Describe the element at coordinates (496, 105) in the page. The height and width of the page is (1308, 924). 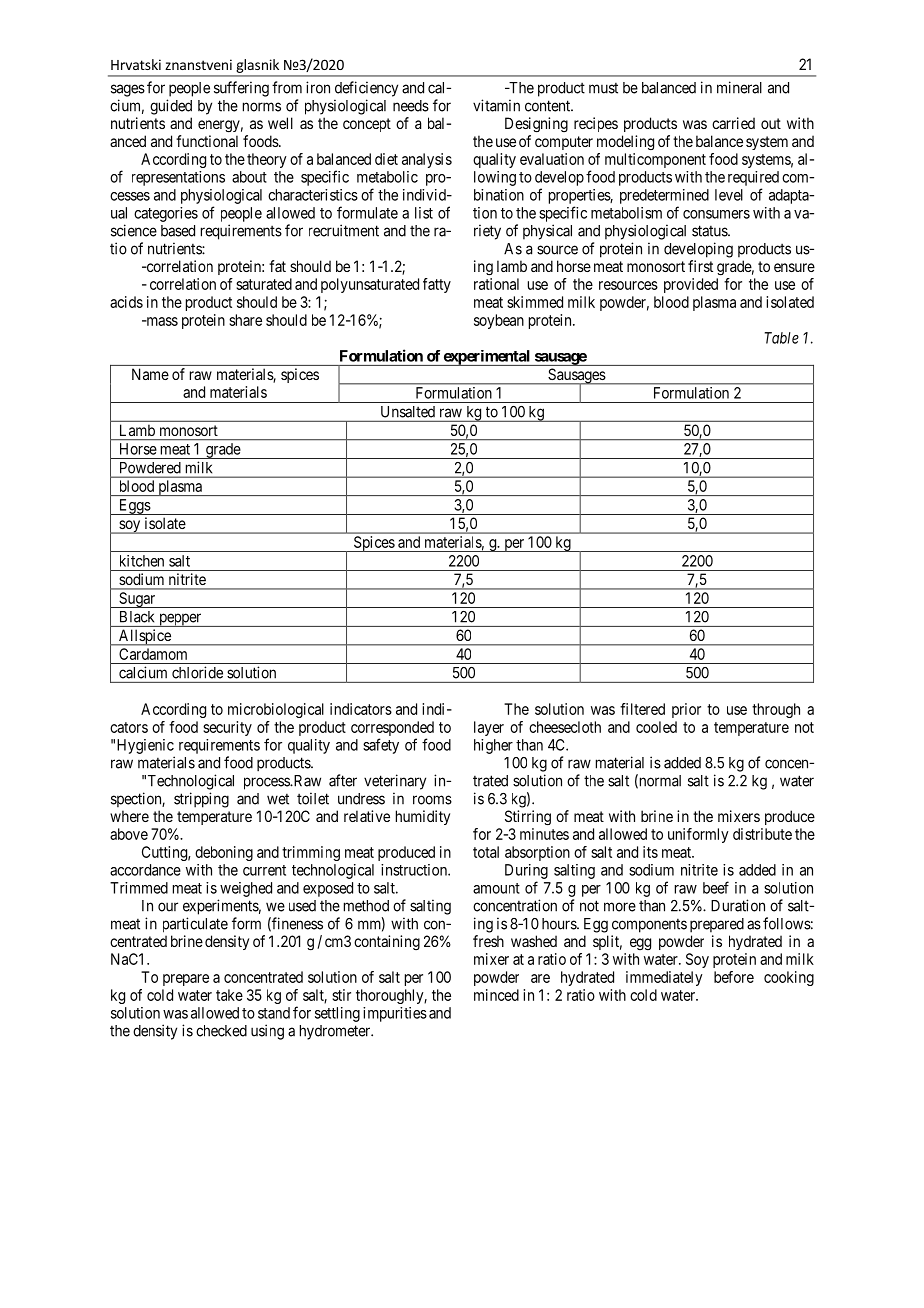
I see `vitamin` at that location.
